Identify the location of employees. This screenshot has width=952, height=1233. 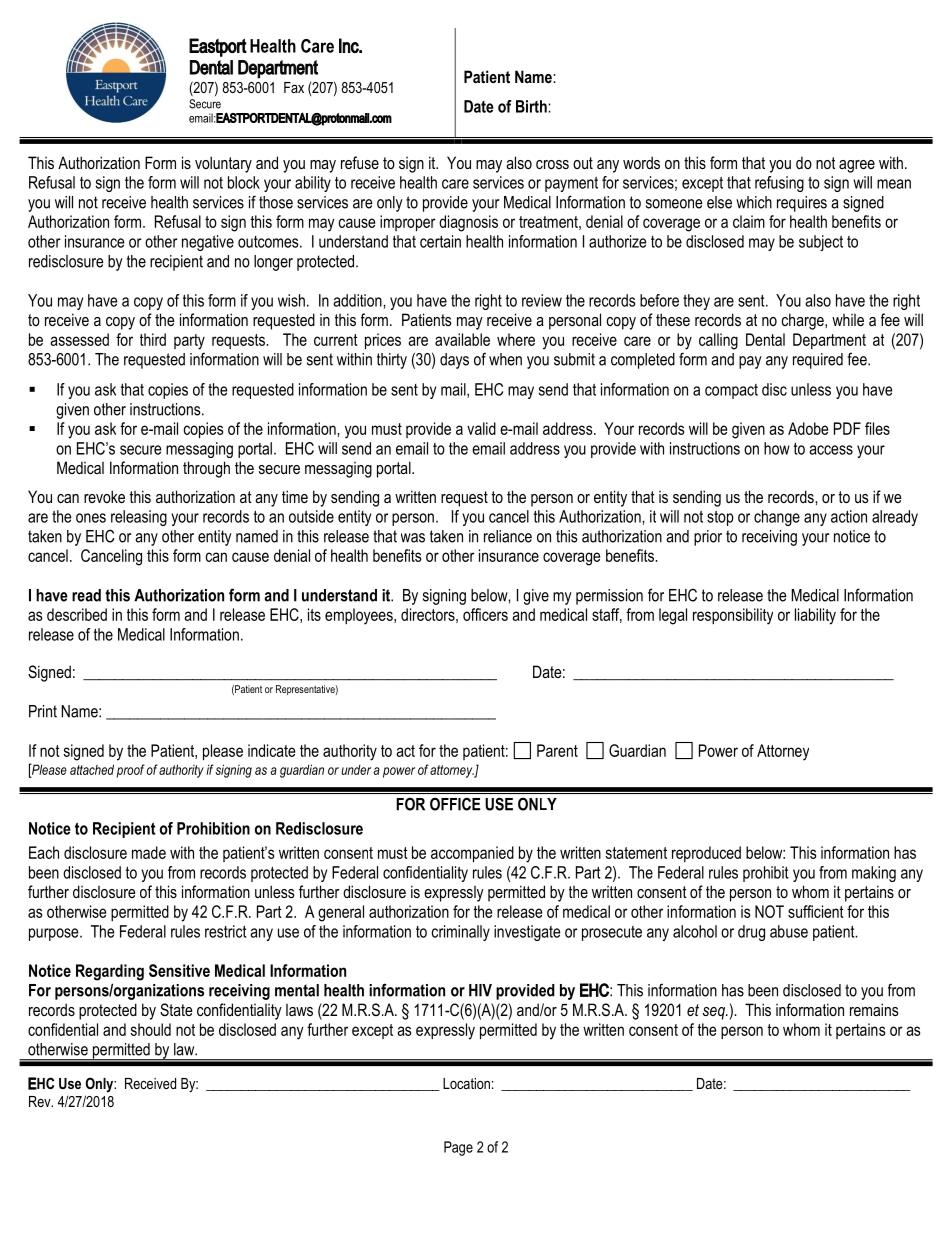
(360, 616).
